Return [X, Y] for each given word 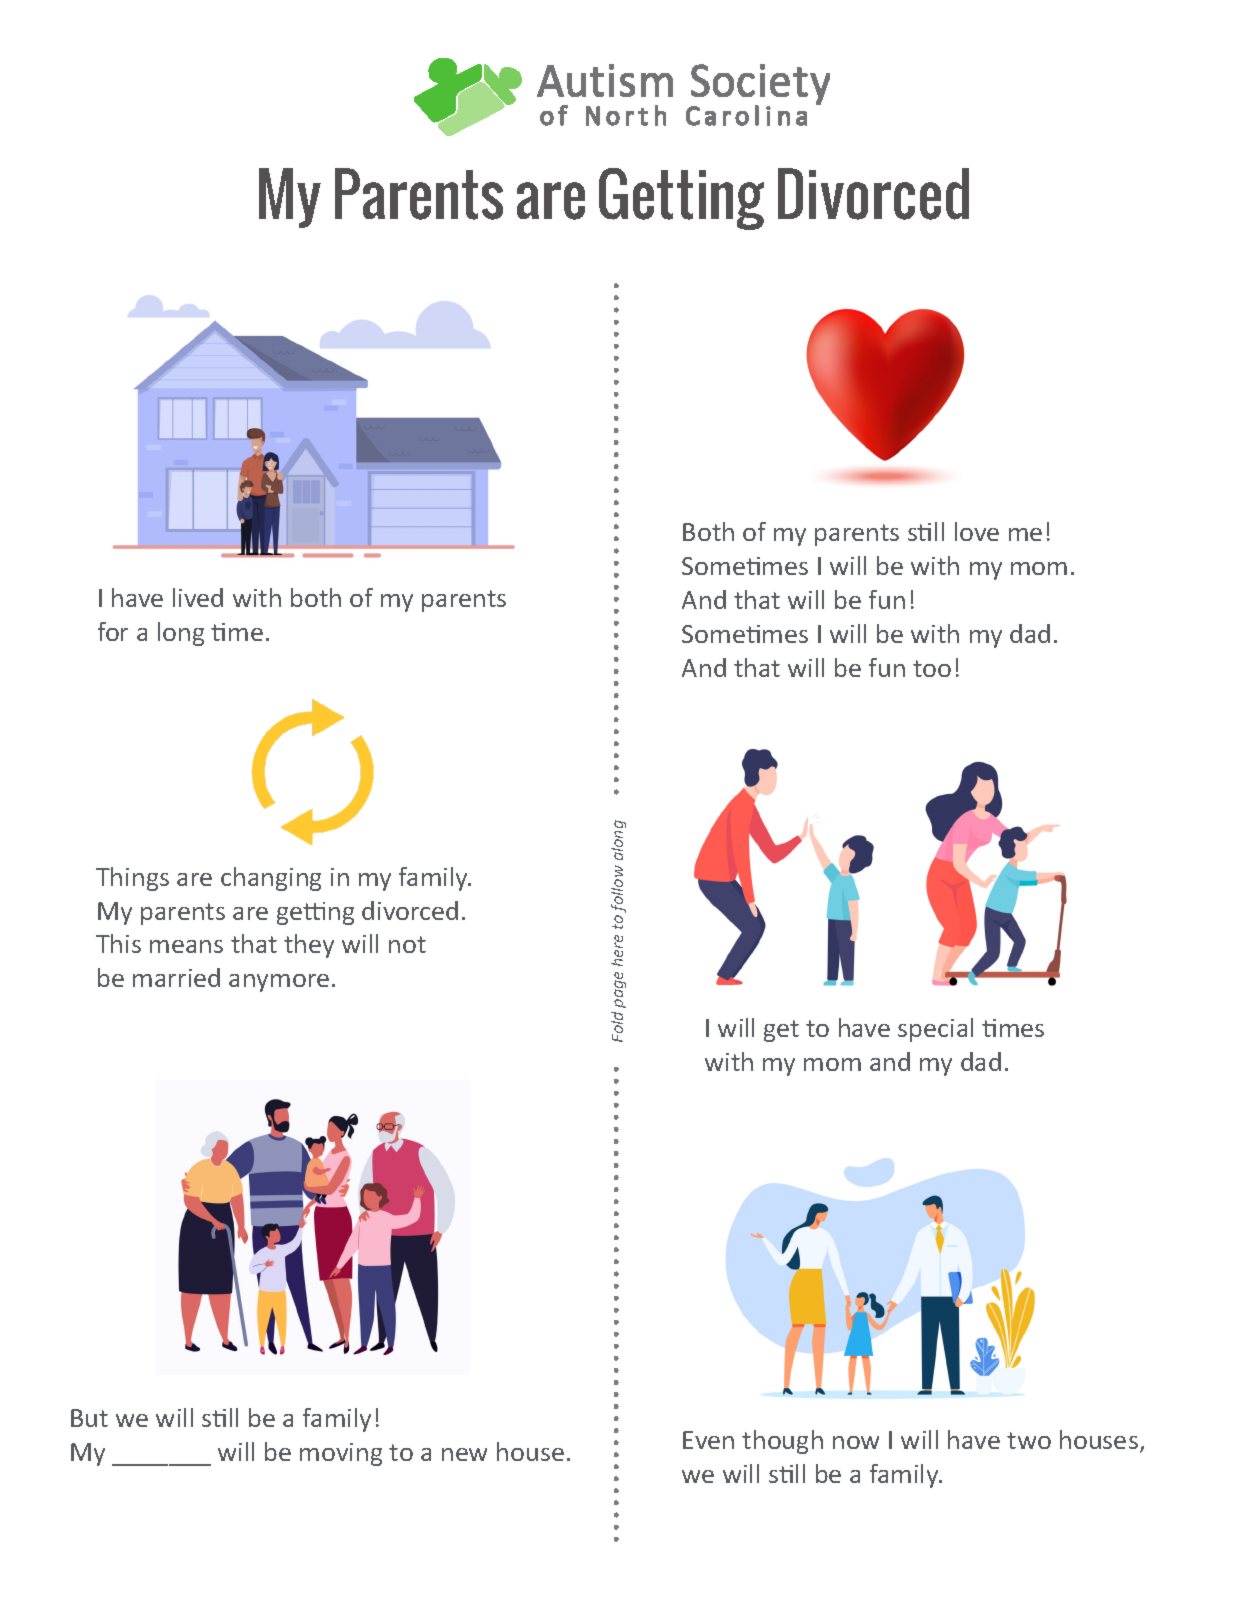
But [89, 1418]
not [407, 944]
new [464, 1454]
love [977, 531]
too [932, 668]
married [176, 977]
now [856, 1442]
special [935, 1030]
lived [198, 597]
